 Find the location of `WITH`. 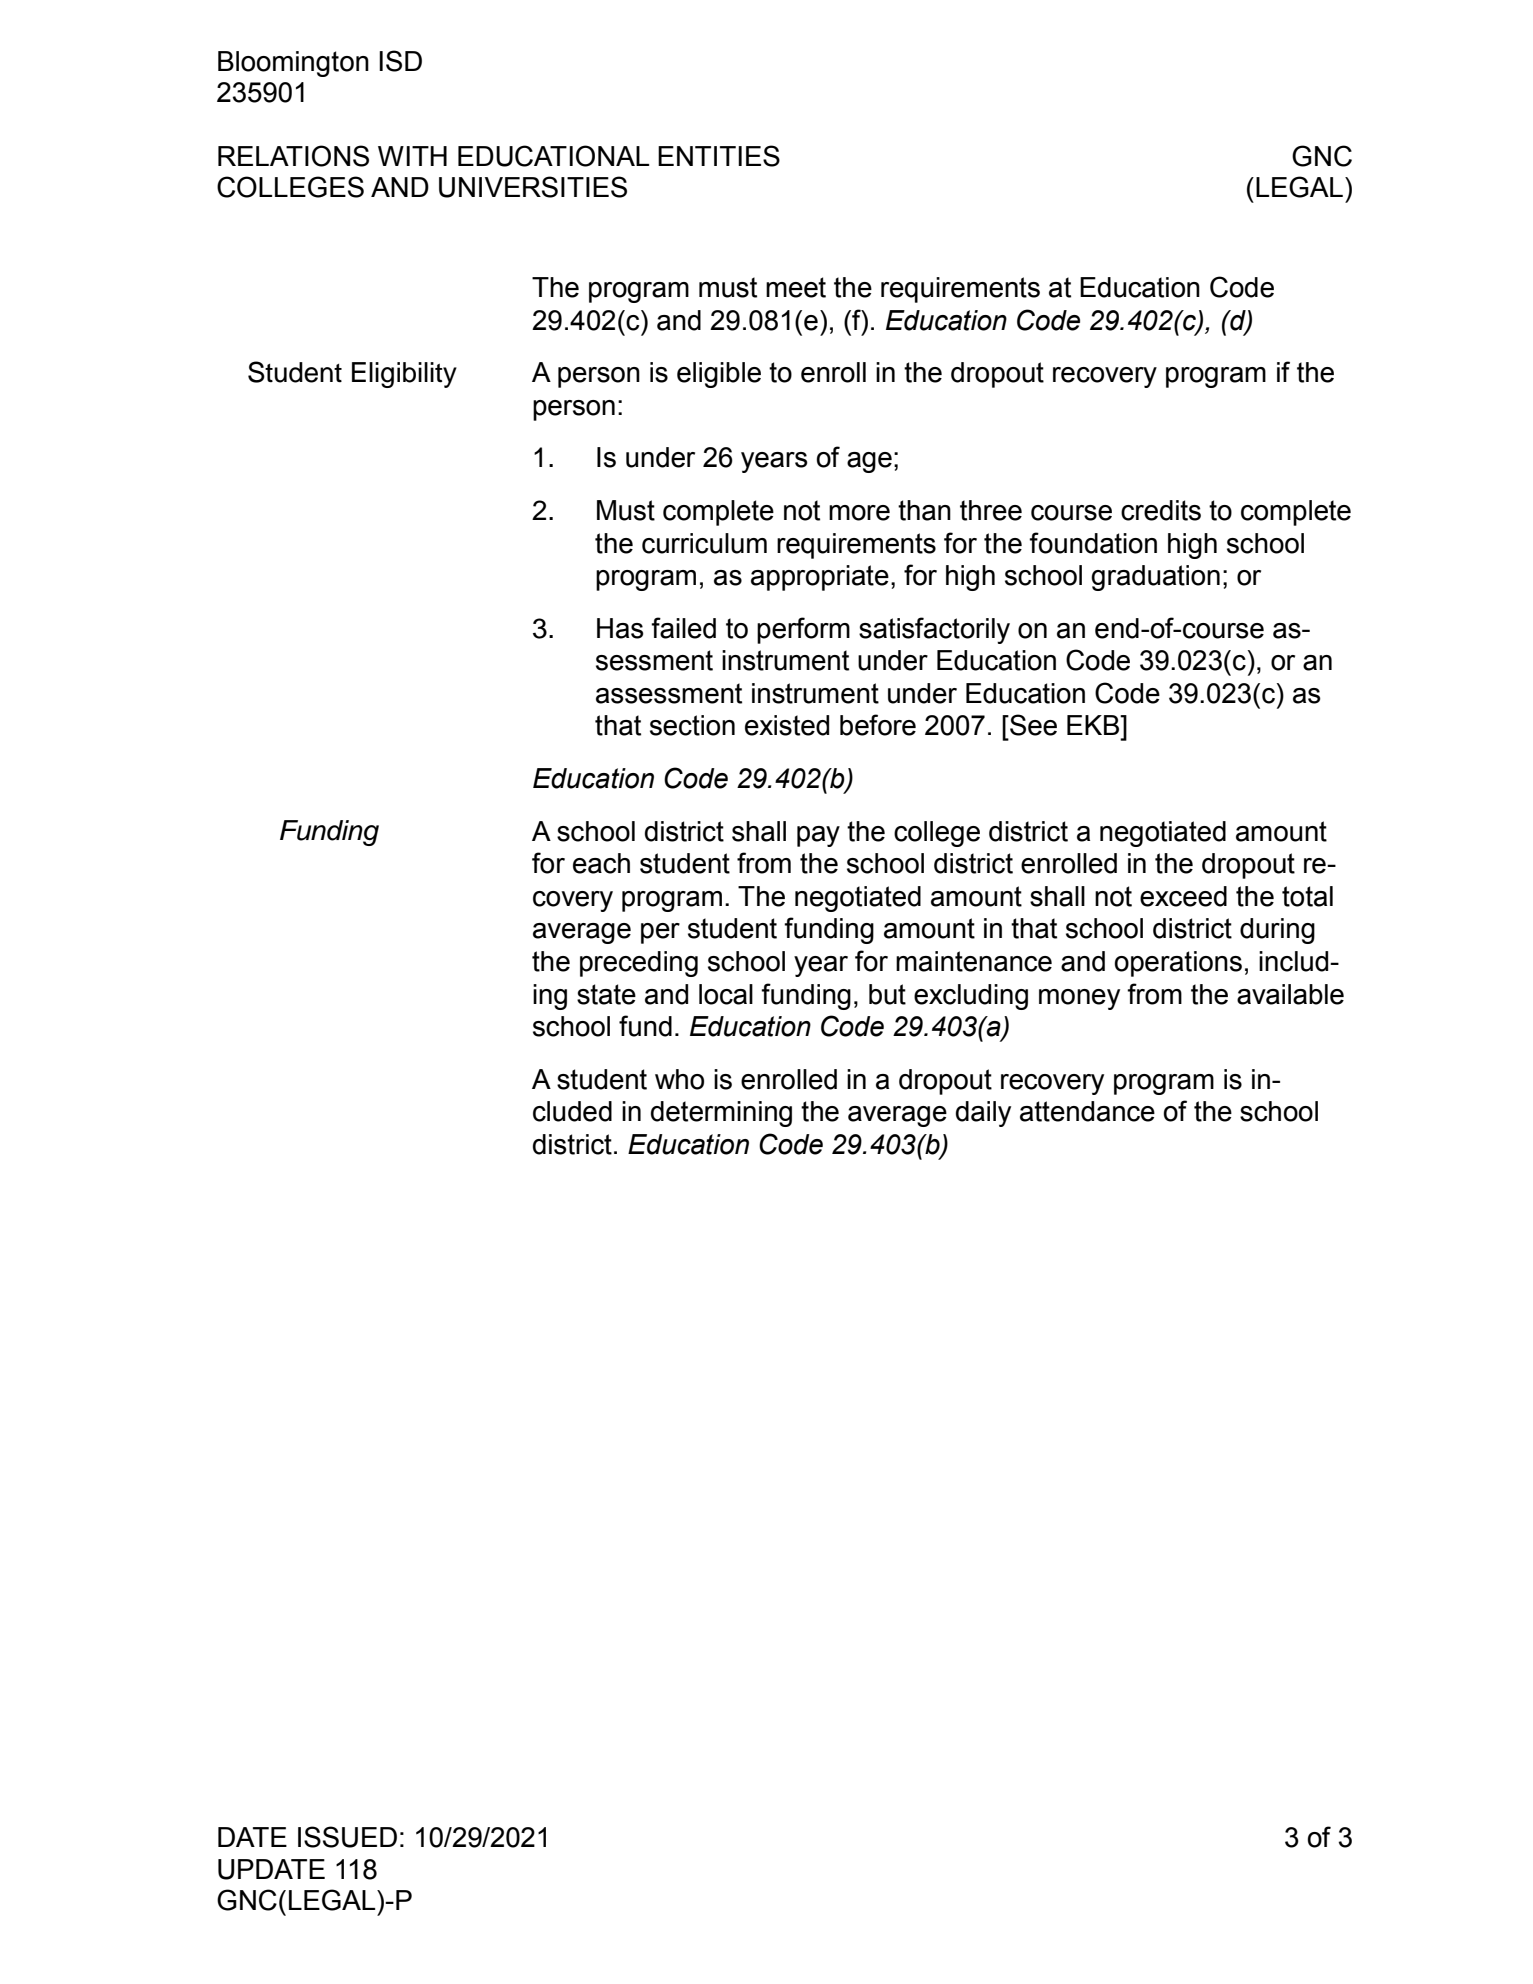

WITH is located at coordinates (412, 156).
